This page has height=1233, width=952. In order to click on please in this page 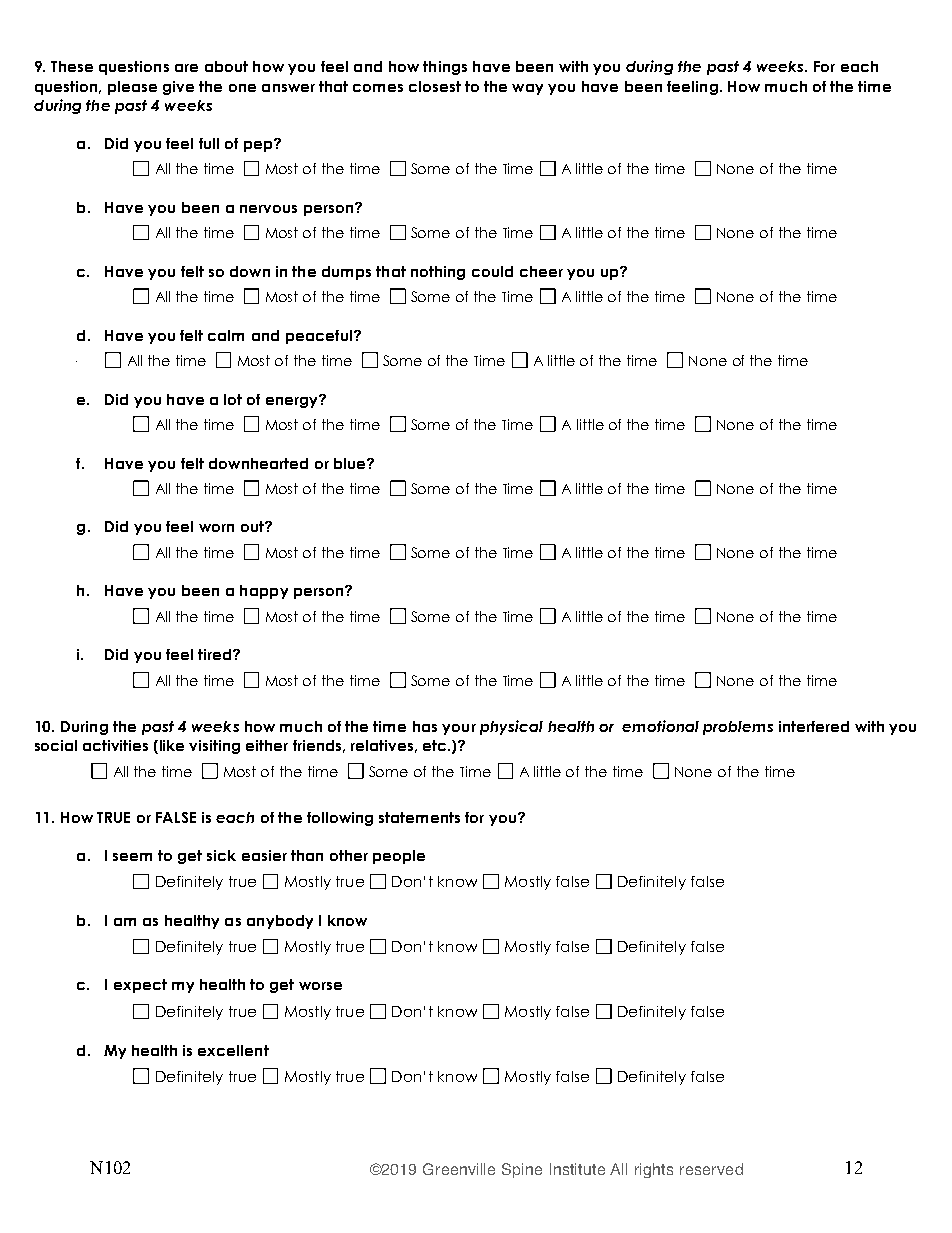, I will do `click(132, 88)`.
